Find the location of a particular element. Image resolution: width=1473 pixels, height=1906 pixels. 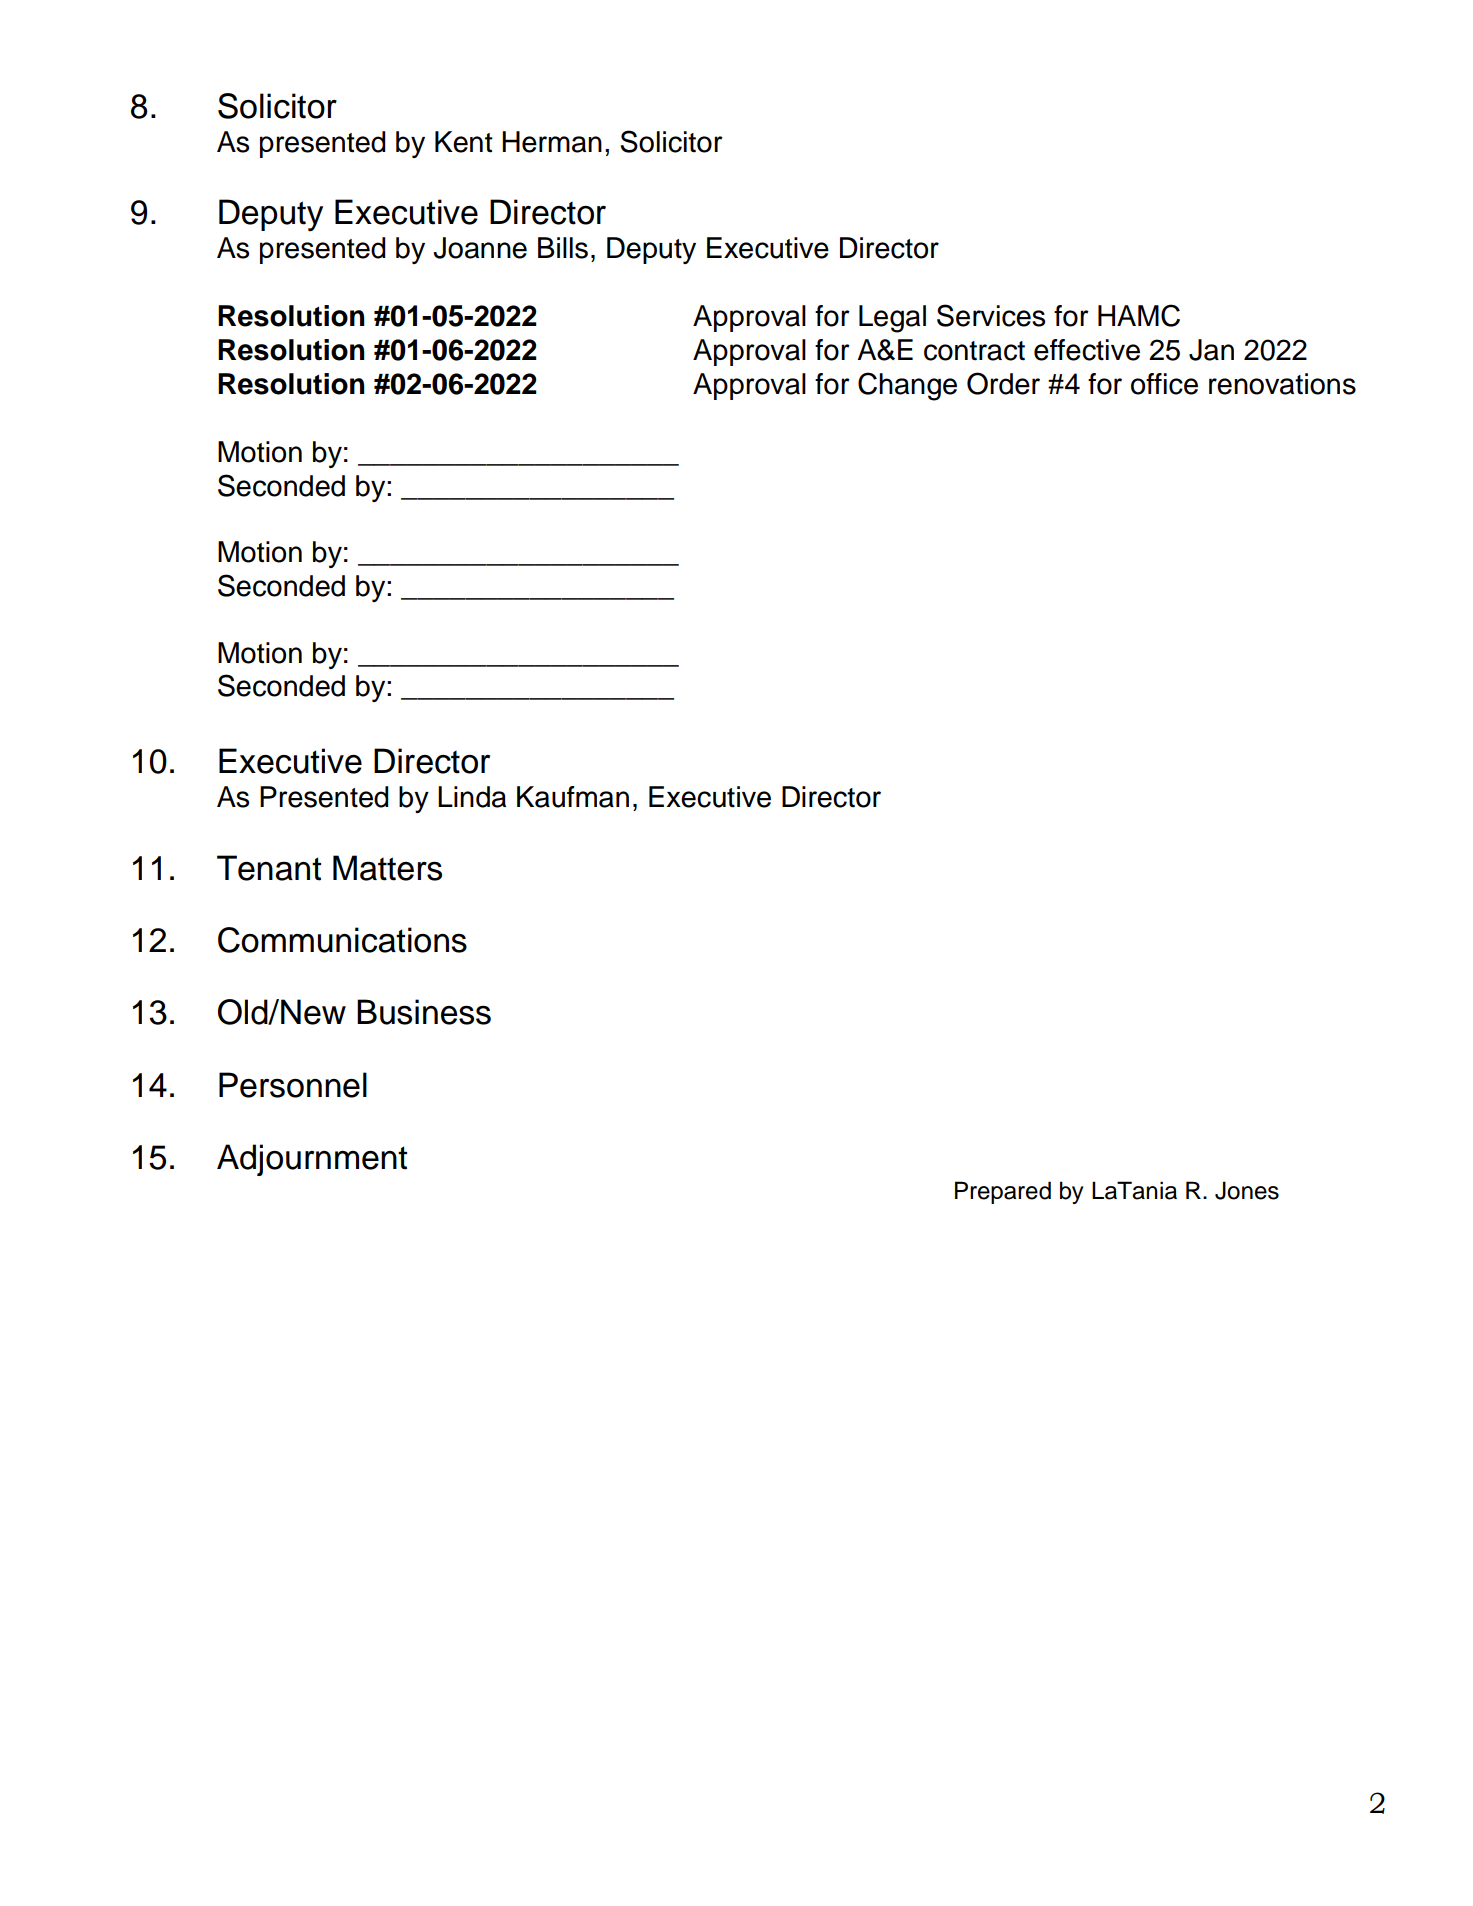

Herman is located at coordinates (552, 142).
